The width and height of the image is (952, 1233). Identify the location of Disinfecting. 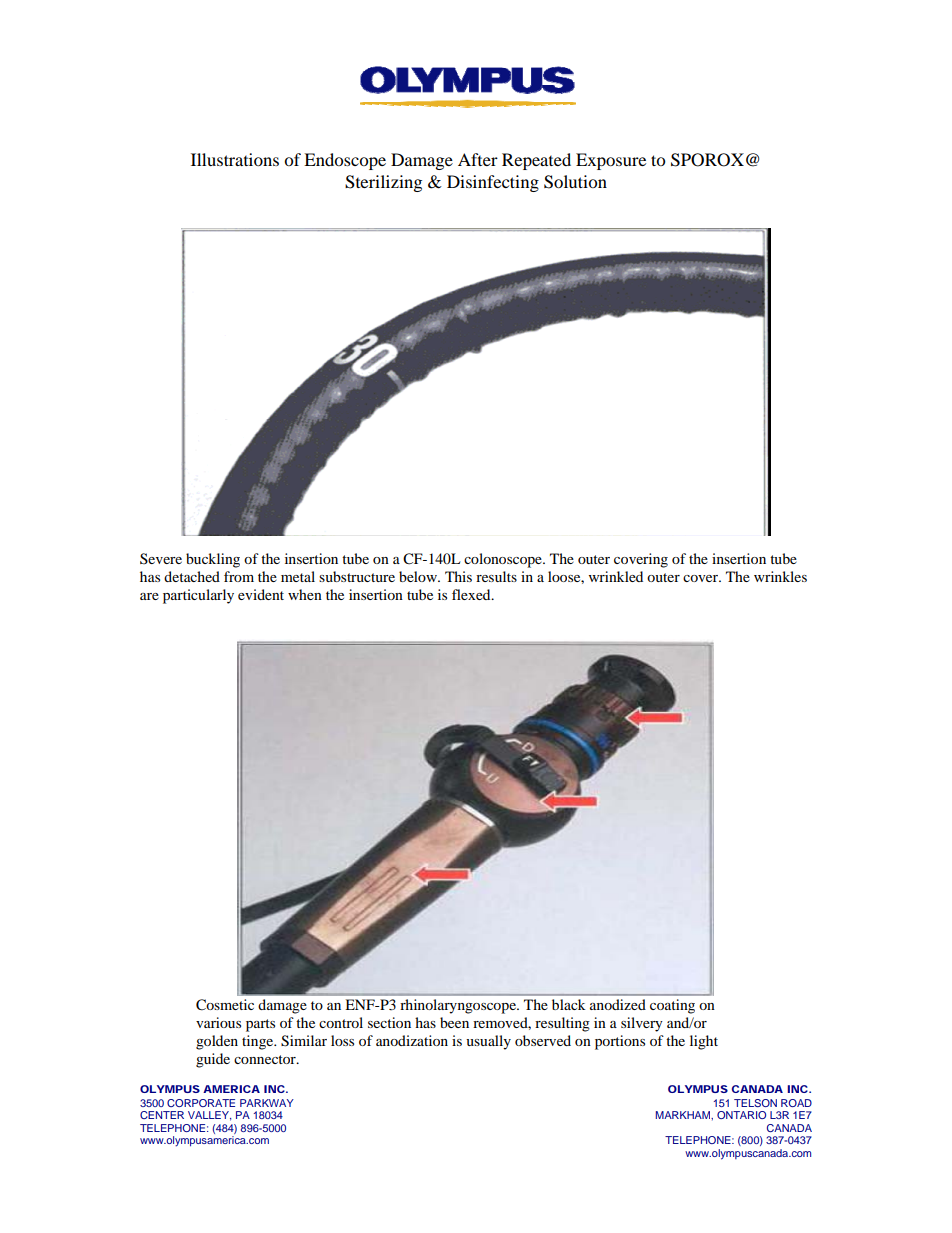
(493, 183).
